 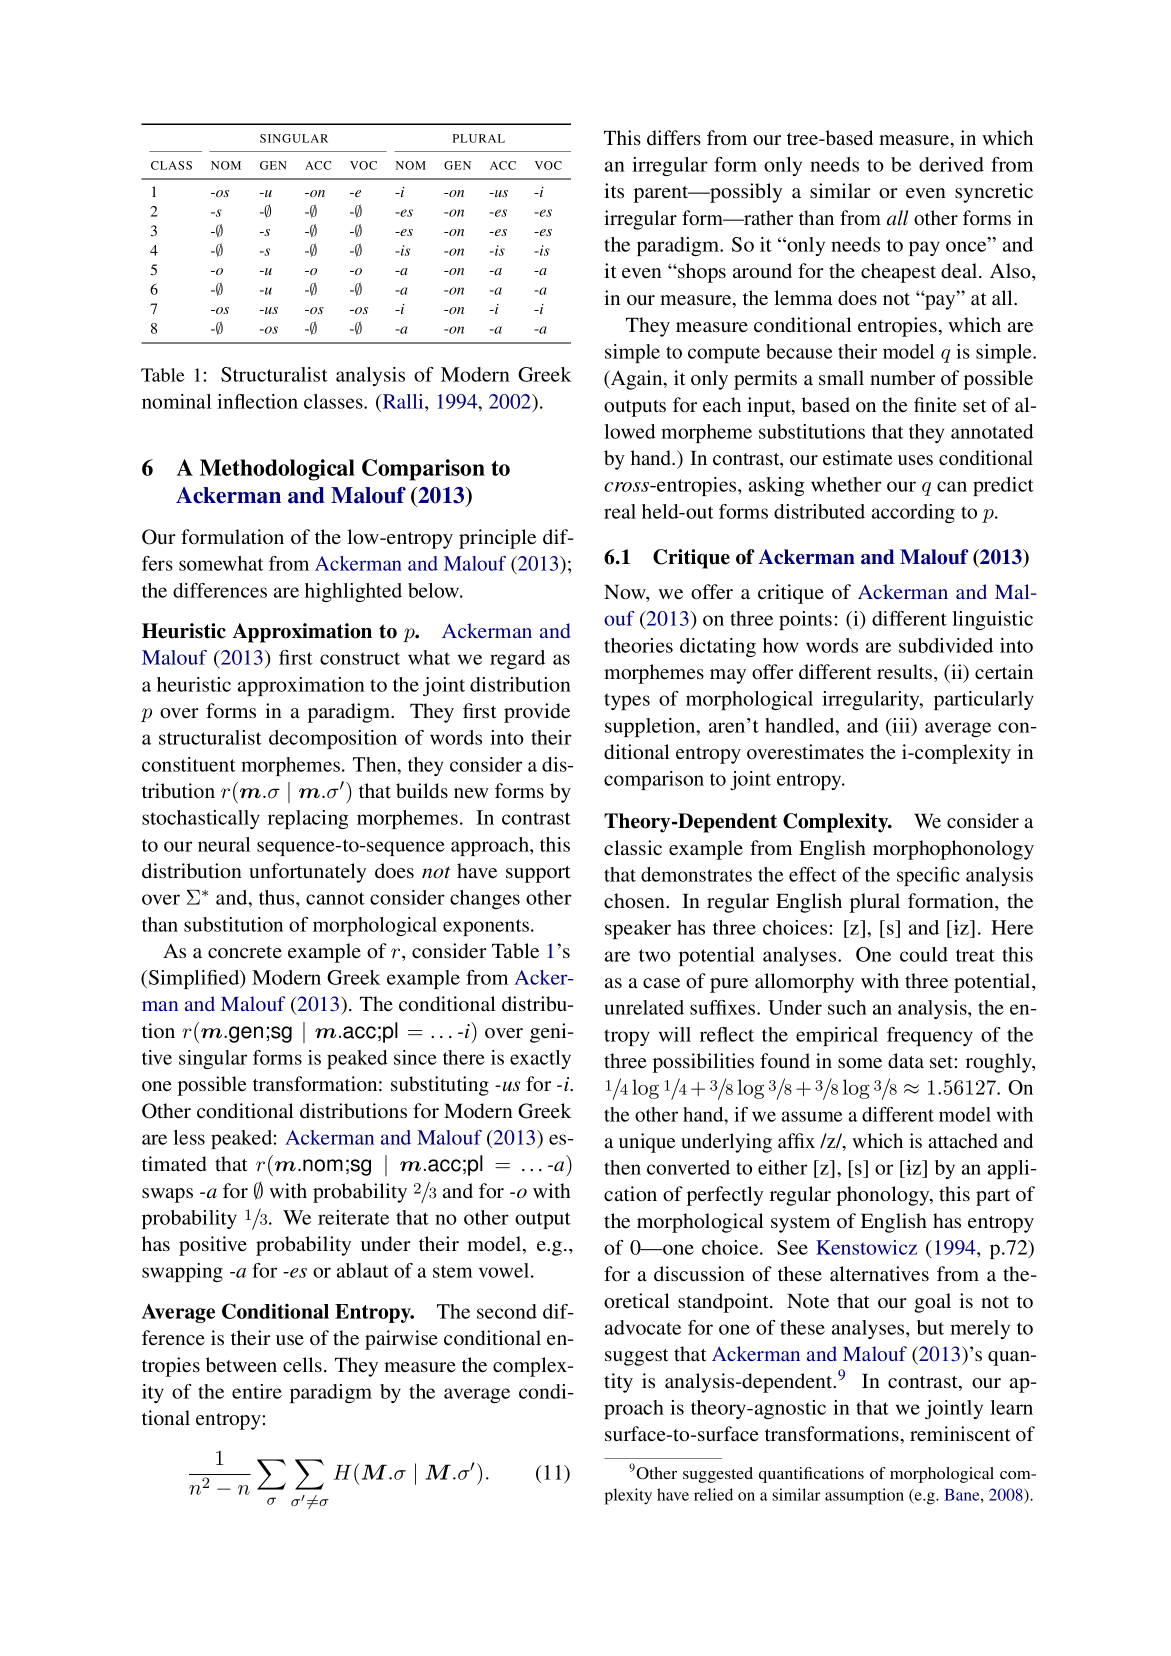 What do you see at coordinates (960, 1433) in the screenshot?
I see `reminiscent` at bounding box center [960, 1433].
